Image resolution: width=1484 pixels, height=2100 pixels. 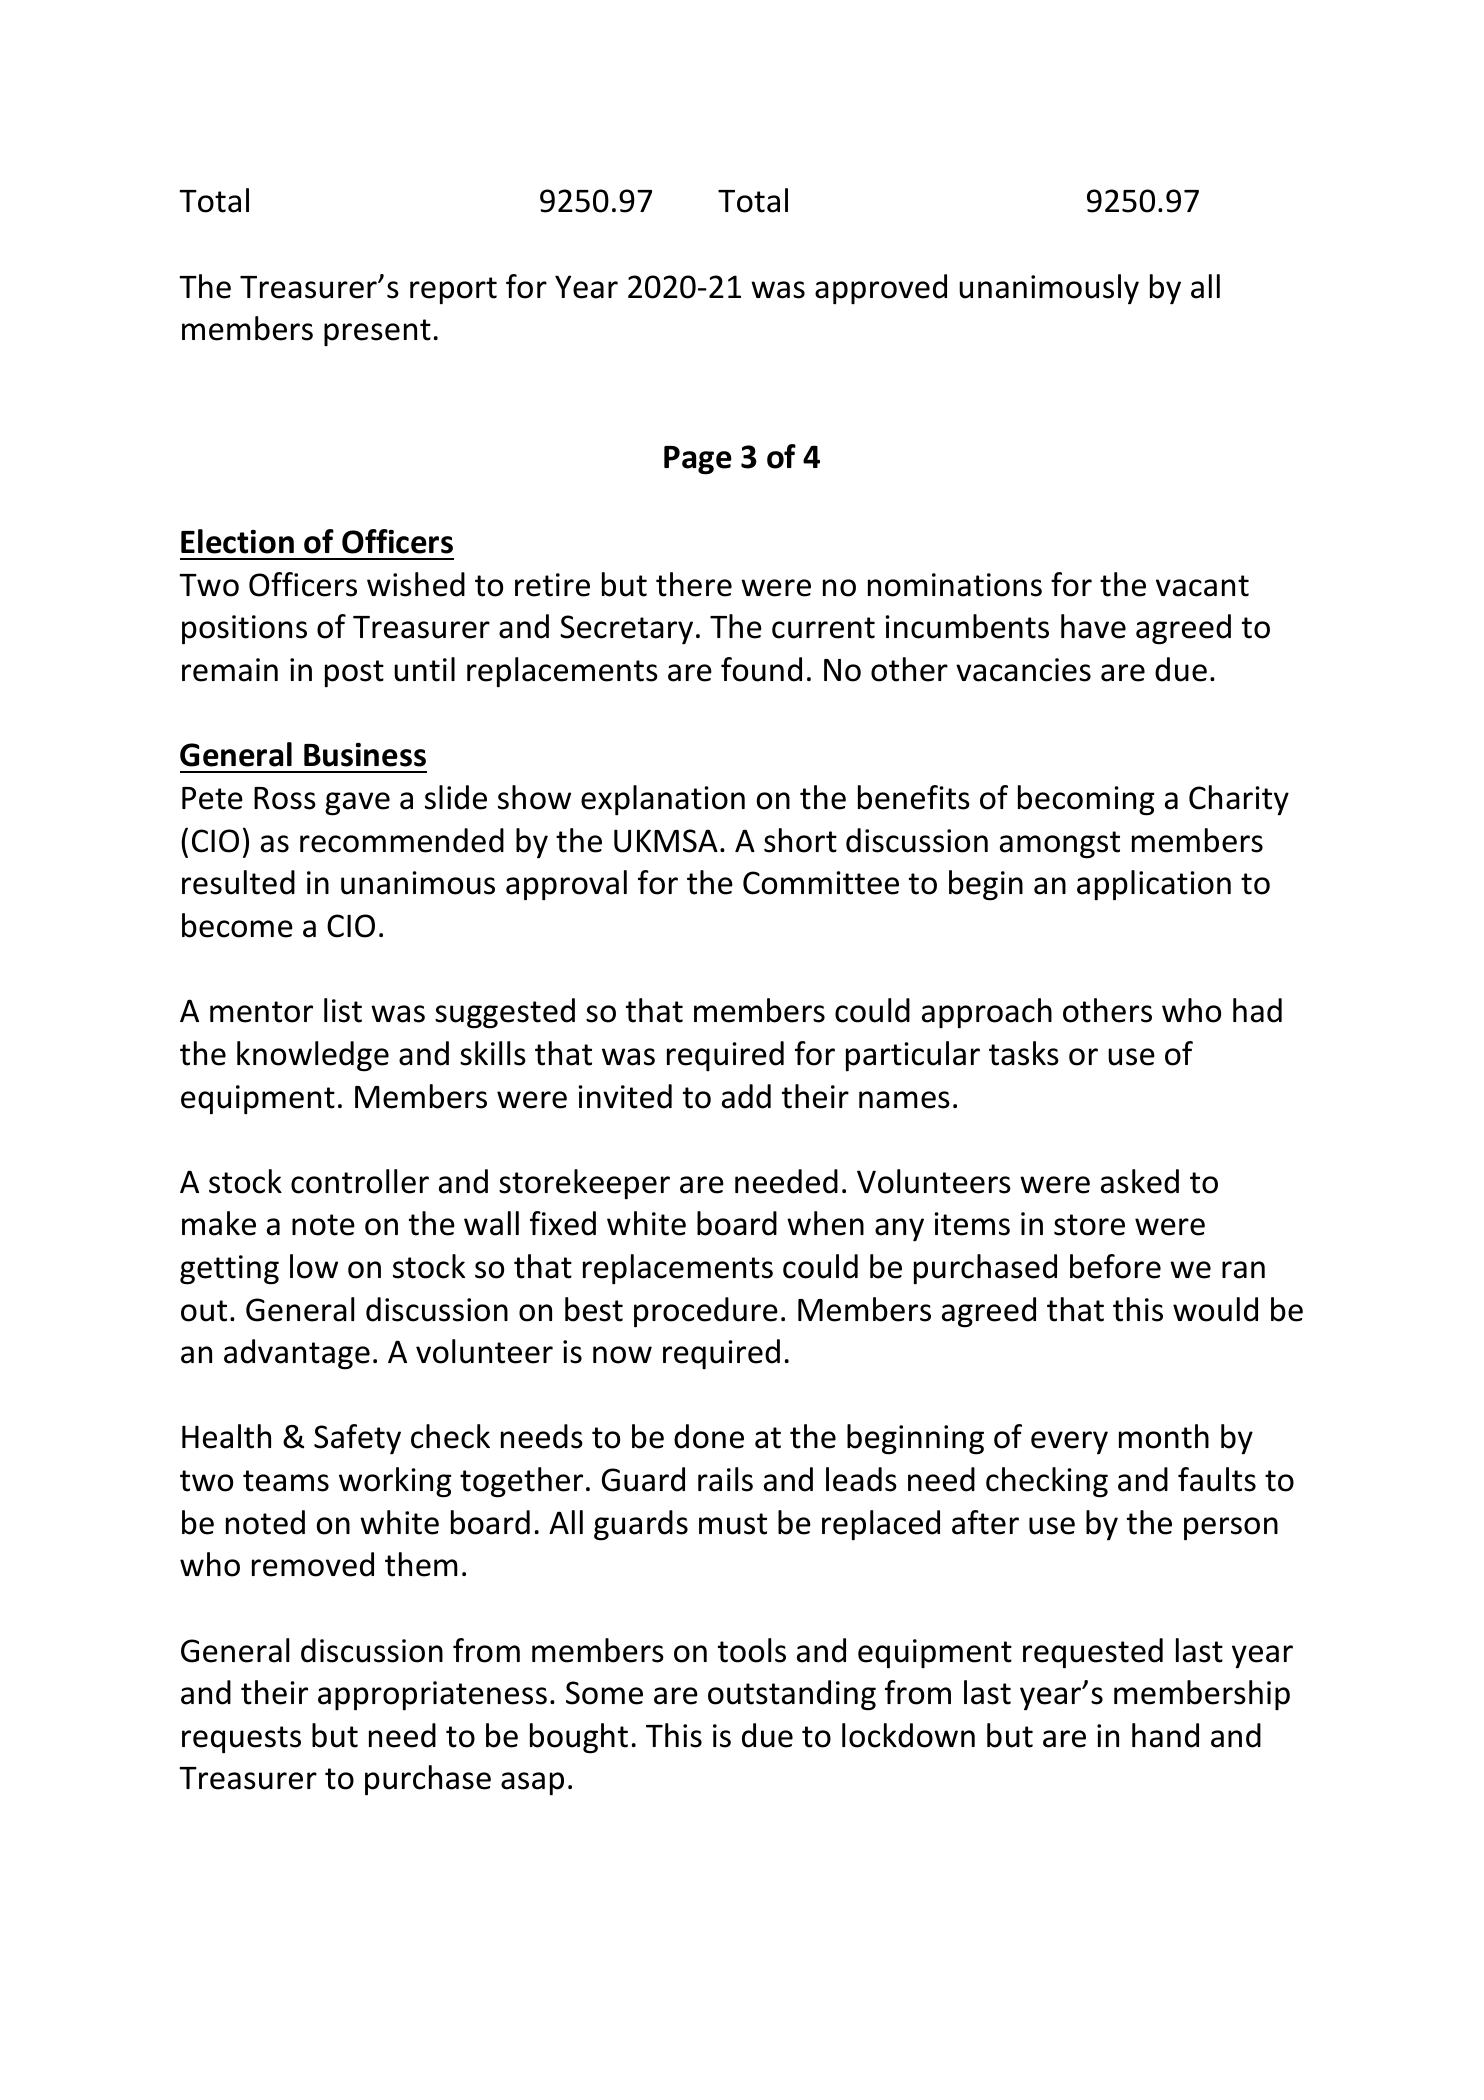 I want to click on vacant, so click(x=1202, y=586).
